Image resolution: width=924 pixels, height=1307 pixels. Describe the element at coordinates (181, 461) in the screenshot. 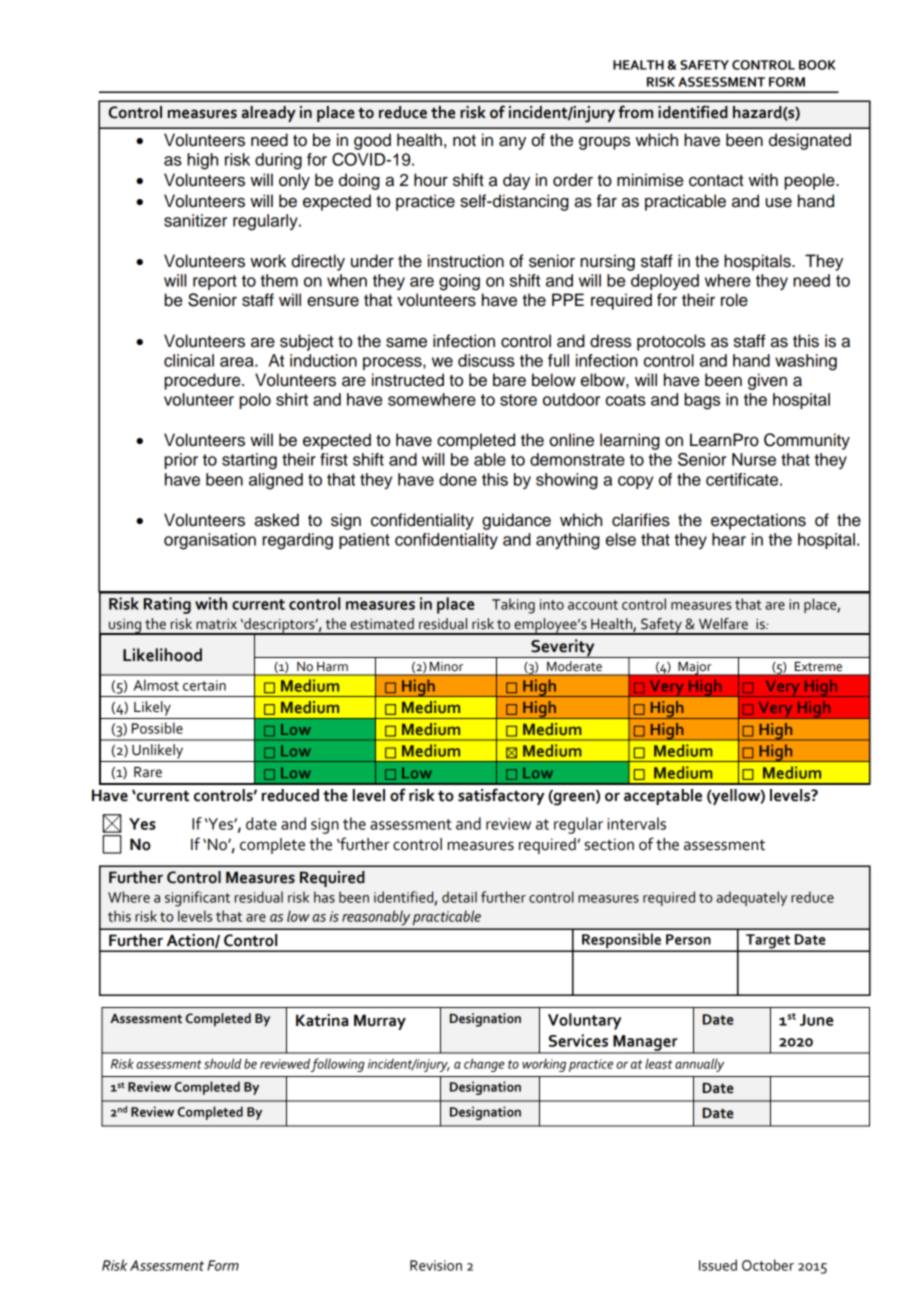

I see `prior` at that location.
